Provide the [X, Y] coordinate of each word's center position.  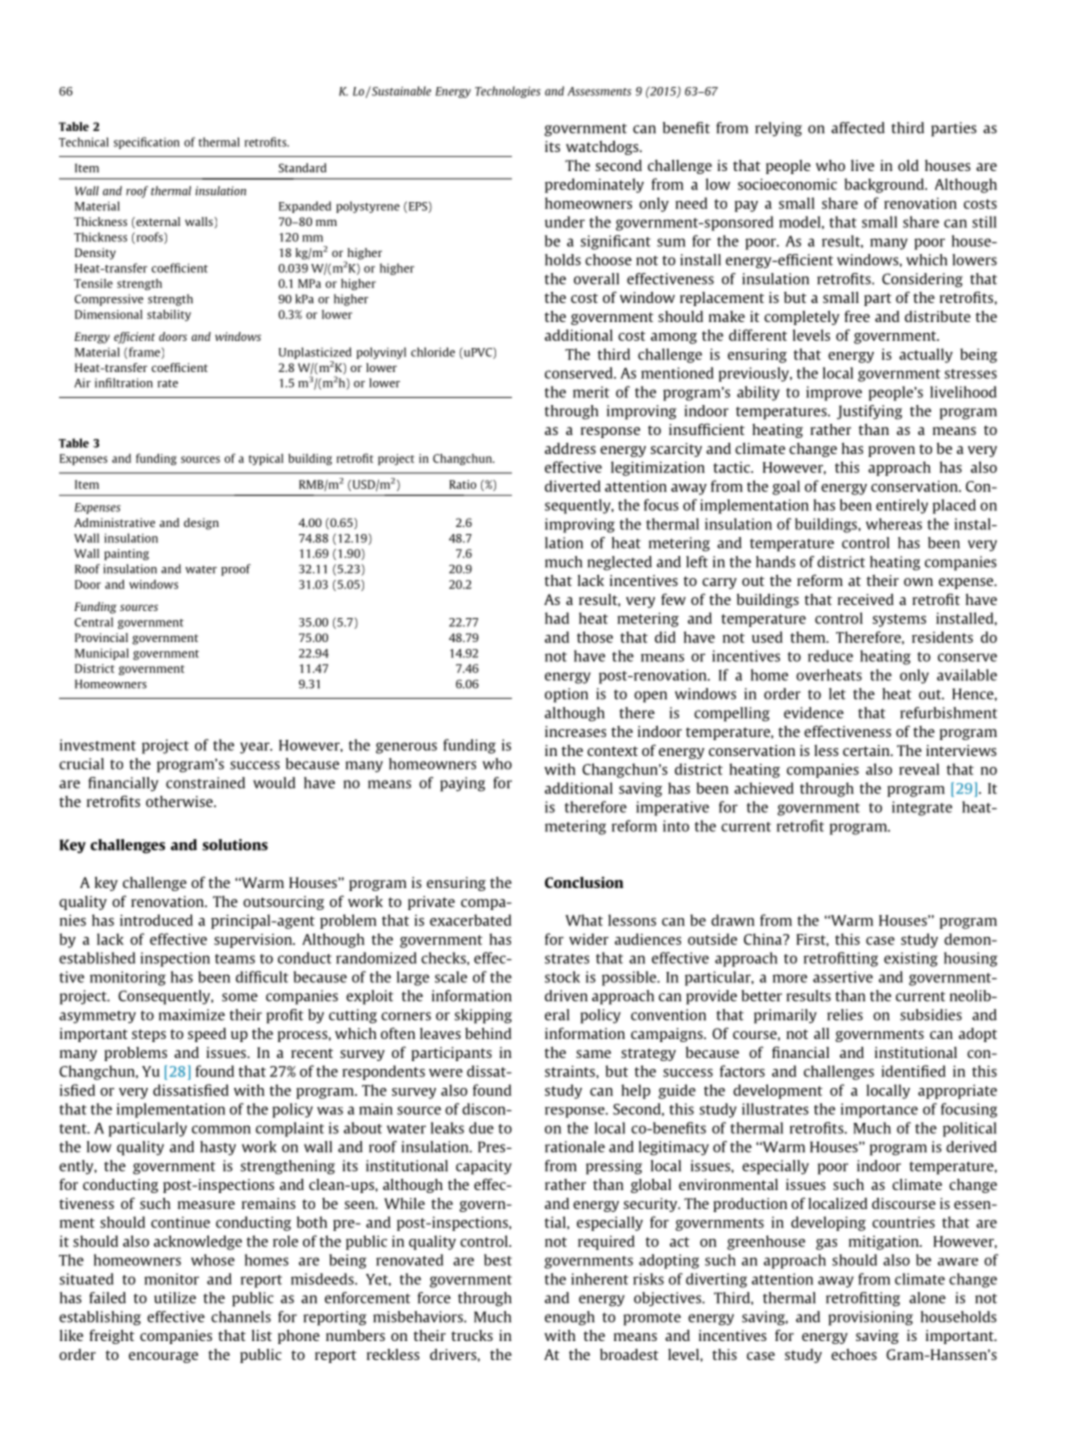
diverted [573, 486]
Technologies [508, 92]
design [201, 524]
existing [911, 959]
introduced [156, 920]
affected [858, 128]
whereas [894, 524]
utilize [175, 1298]
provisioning [870, 1318]
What [584, 920]
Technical [84, 142]
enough [570, 1318]
